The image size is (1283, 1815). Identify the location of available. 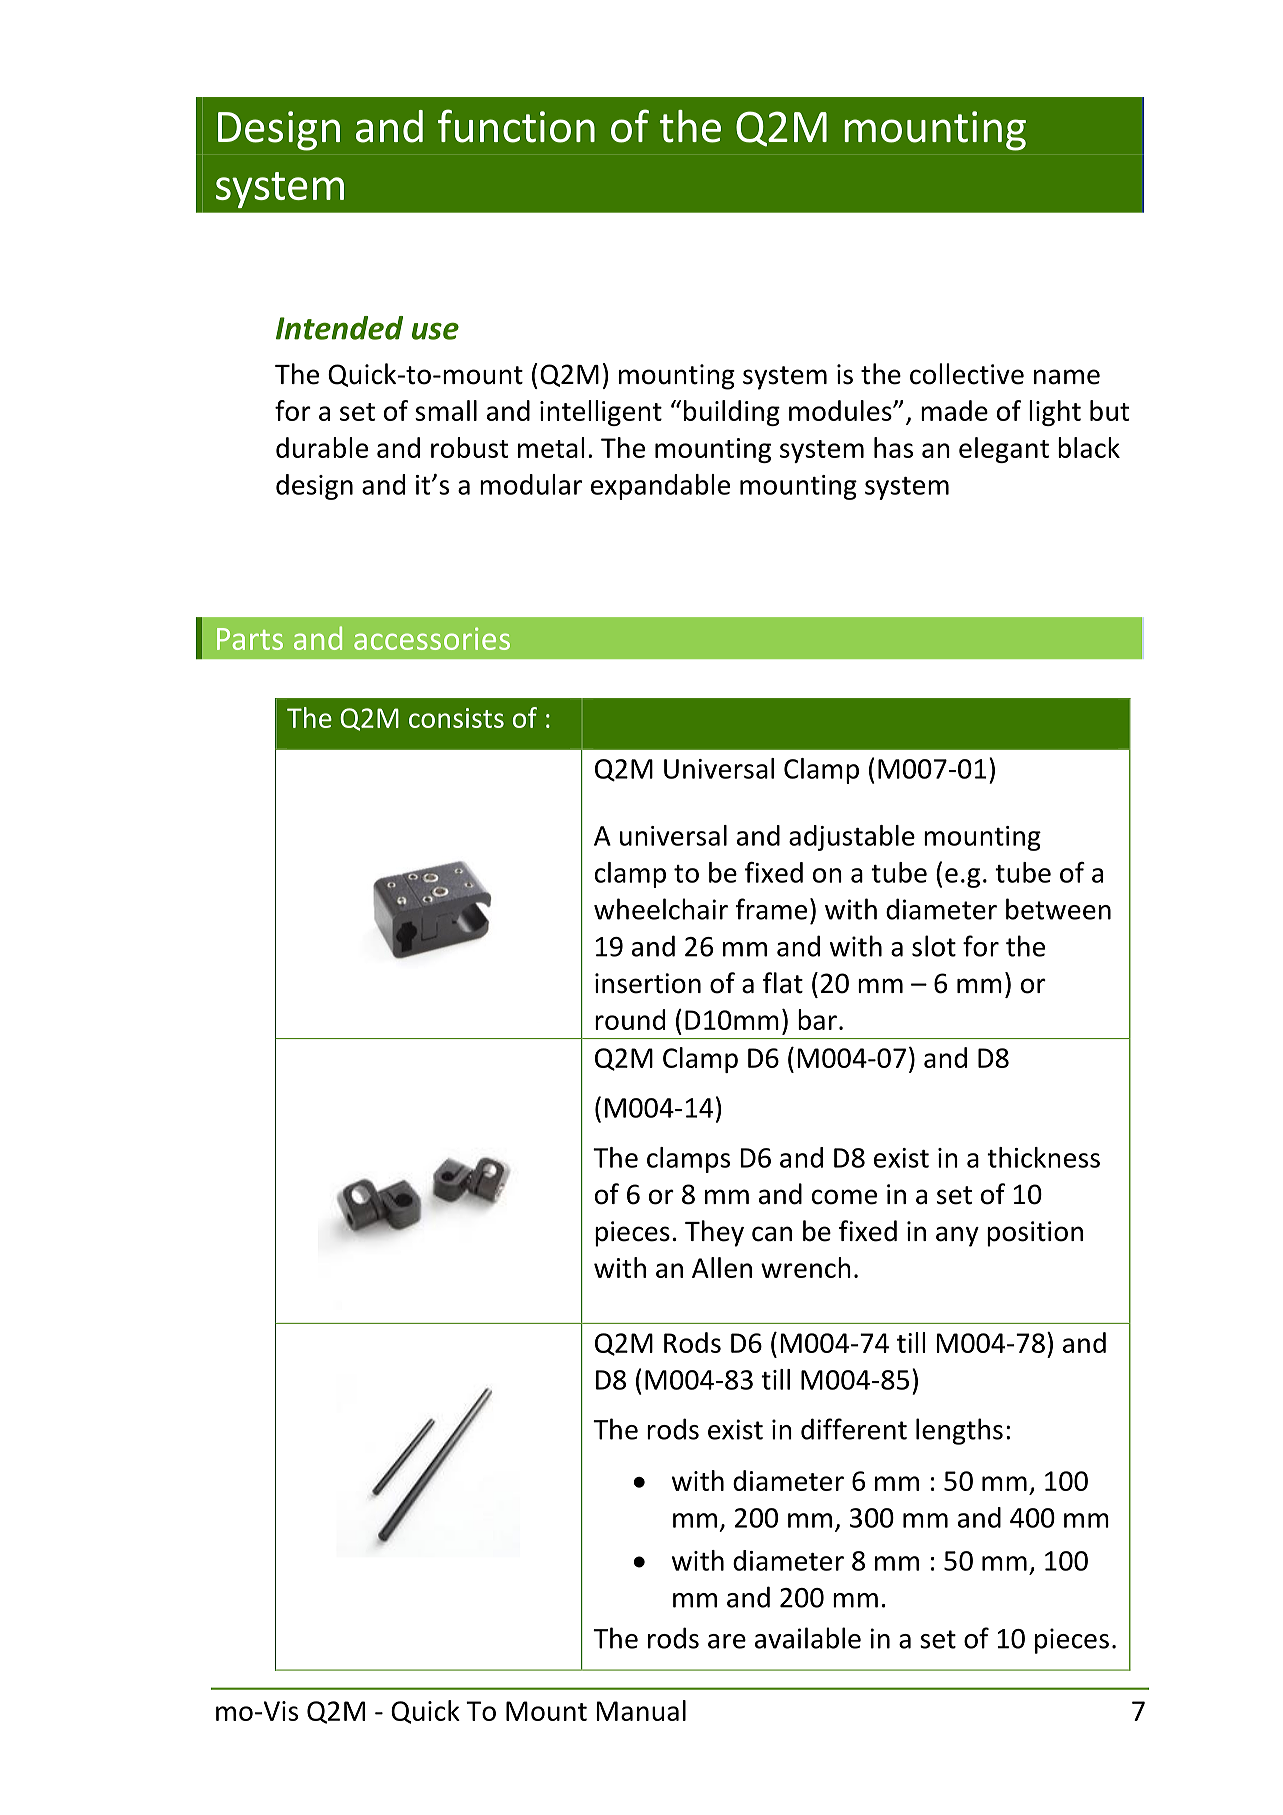
(808, 1638).
